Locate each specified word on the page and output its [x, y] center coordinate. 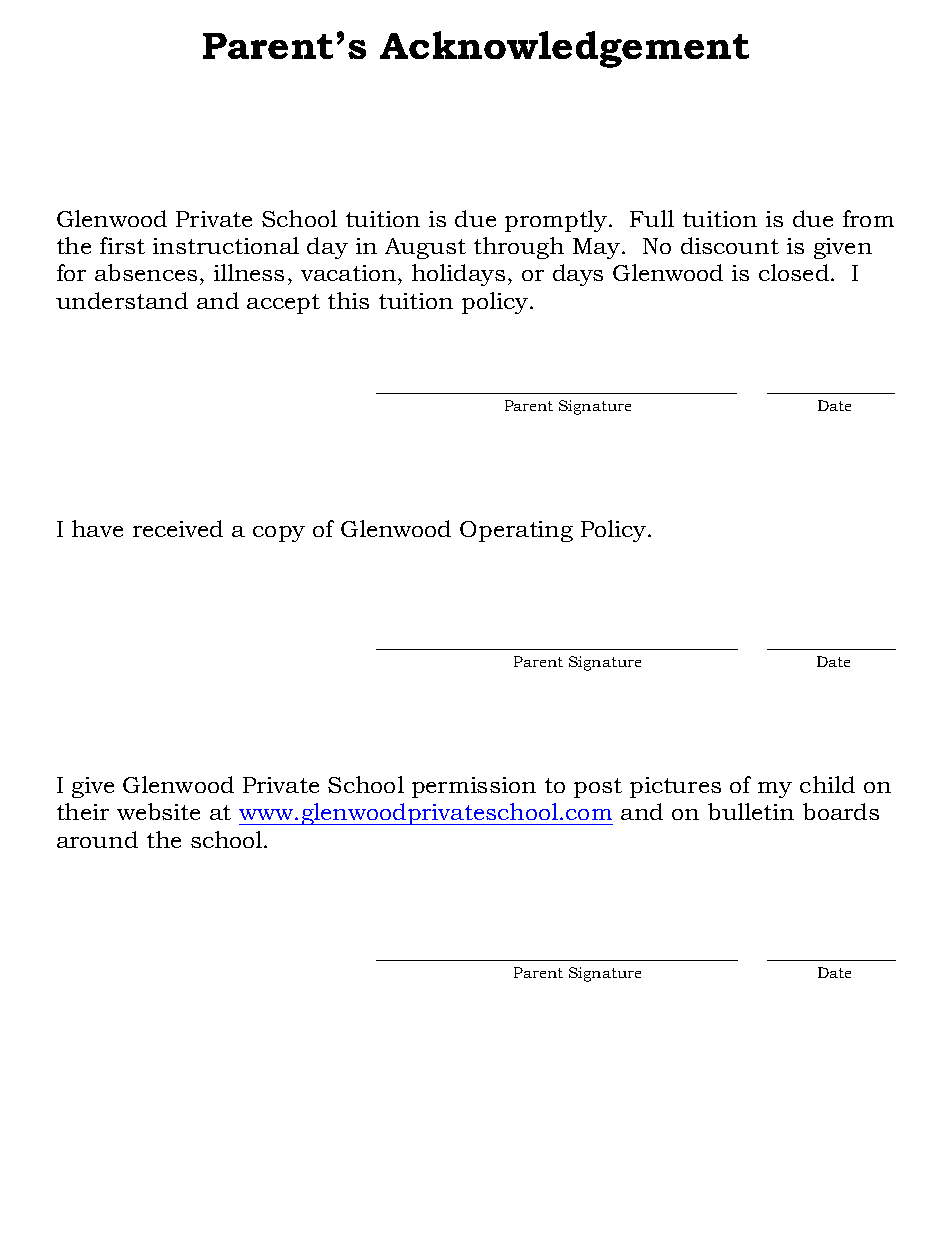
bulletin [751, 811]
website [158, 811]
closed [794, 272]
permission [474, 787]
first [122, 245]
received [178, 528]
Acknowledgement [564, 49]
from [868, 218]
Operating [516, 531]
